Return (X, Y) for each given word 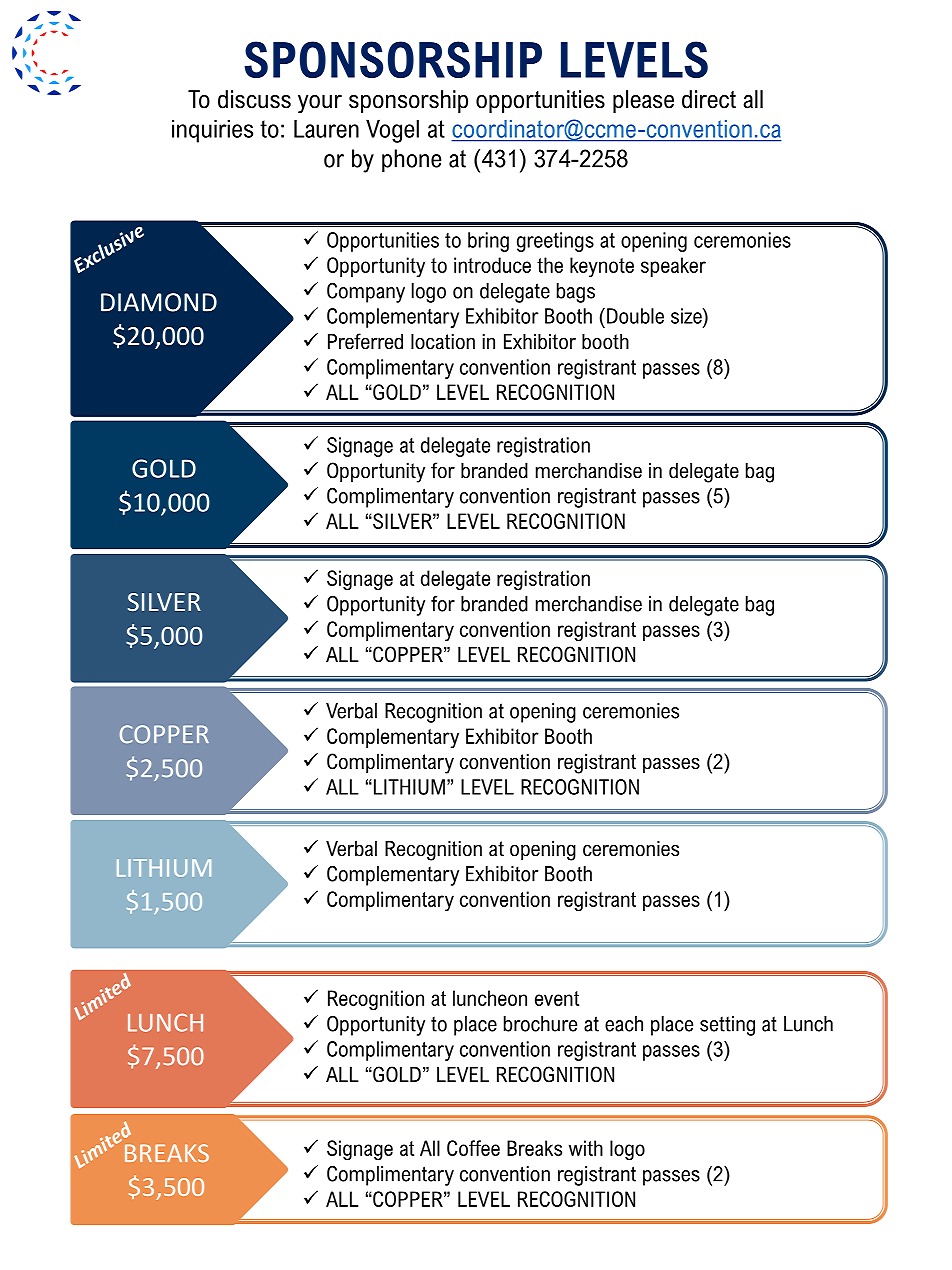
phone (412, 160)
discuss (254, 99)
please (643, 101)
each (624, 1024)
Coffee (473, 1148)
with (586, 1148)
